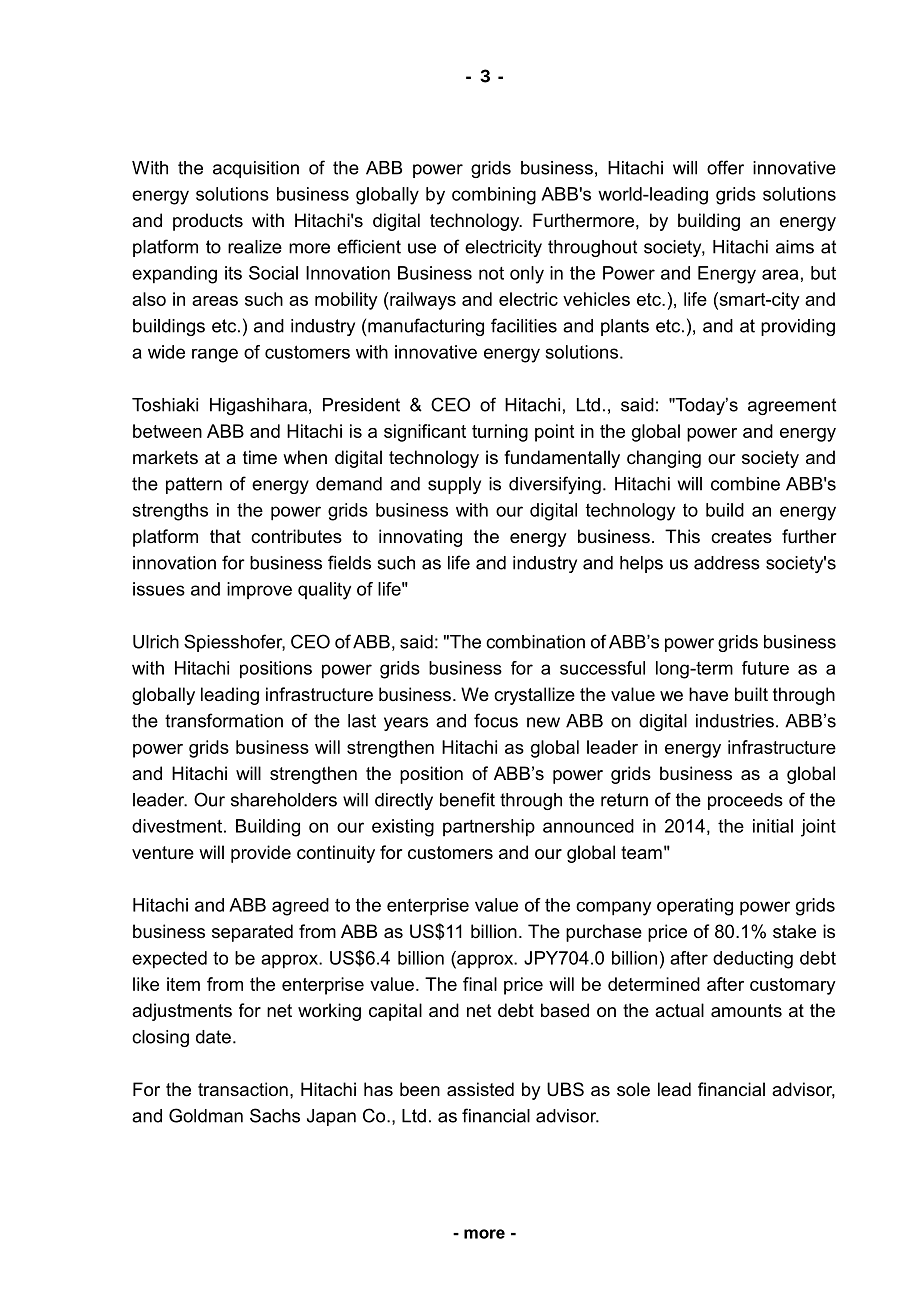  What do you see at coordinates (633, 1089) in the screenshot?
I see `sole` at bounding box center [633, 1089].
